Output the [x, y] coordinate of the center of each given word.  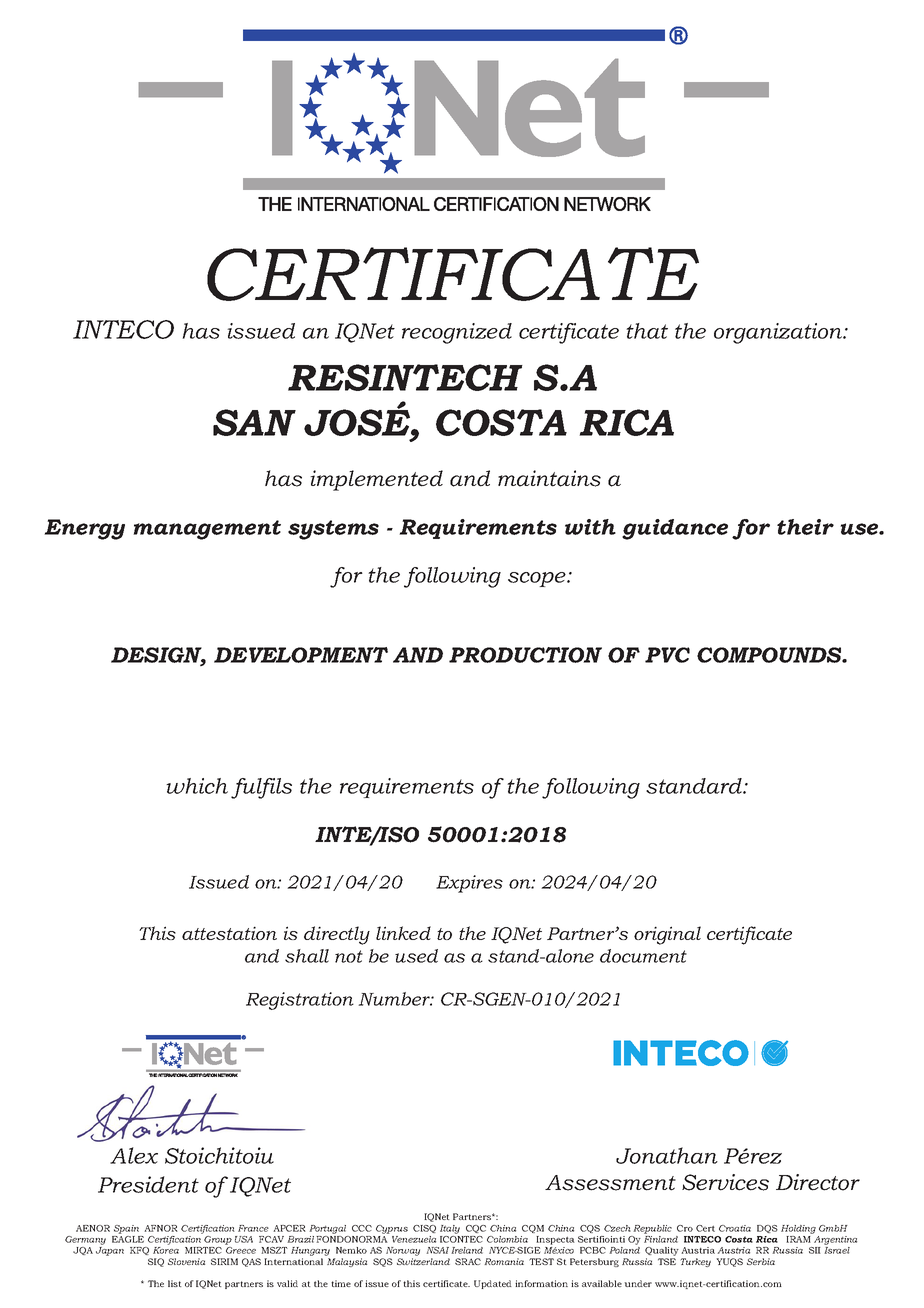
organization [779, 333]
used [416, 956]
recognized [457, 333]
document [643, 956]
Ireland [467, 1250]
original [667, 935]
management [207, 530]
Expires [469, 884]
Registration [300, 1001]
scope [538, 579]
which [197, 786]
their [805, 527]
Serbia [761, 1261]
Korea [166, 1250]
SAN [254, 422]
